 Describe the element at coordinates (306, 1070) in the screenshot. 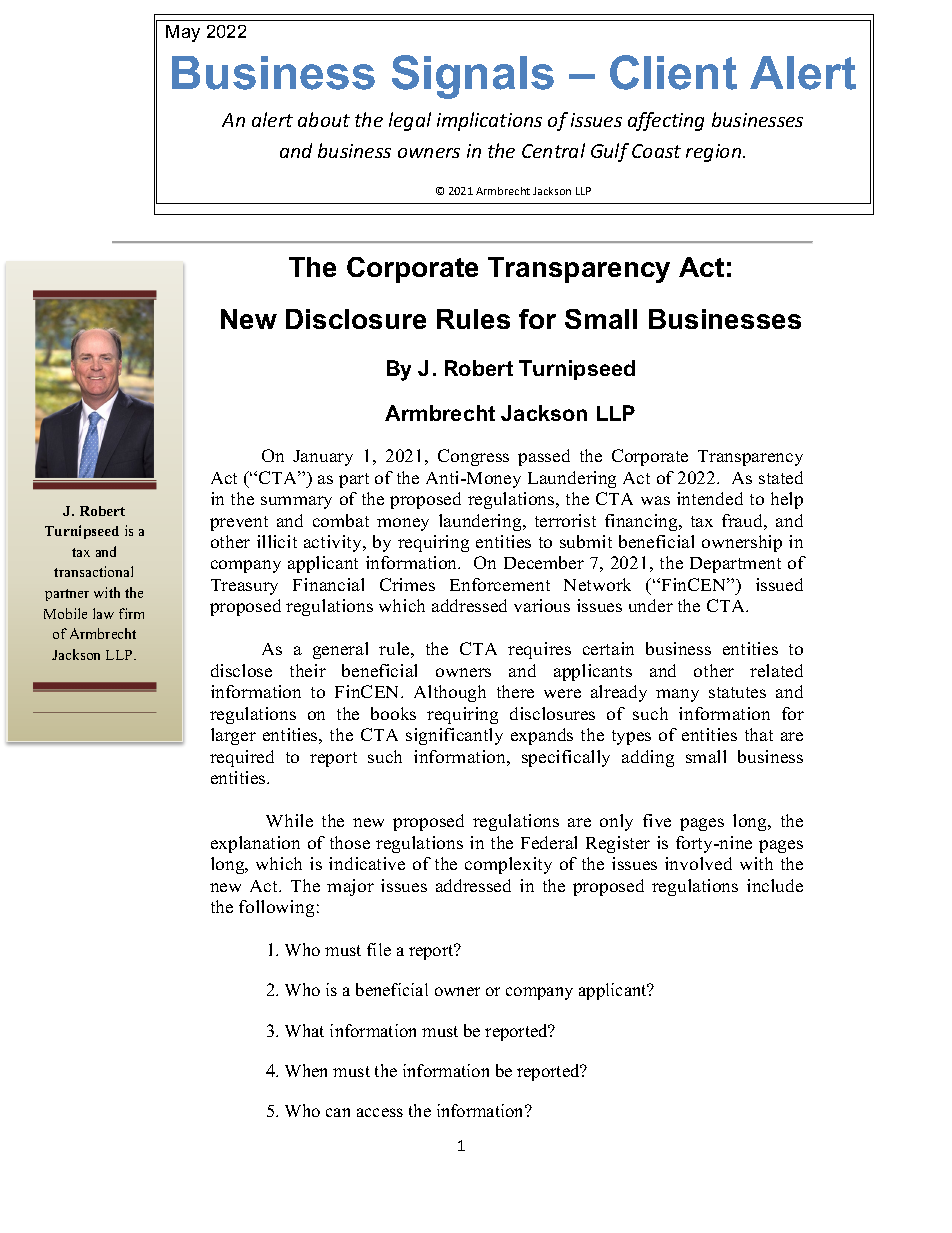

I see `When` at that location.
